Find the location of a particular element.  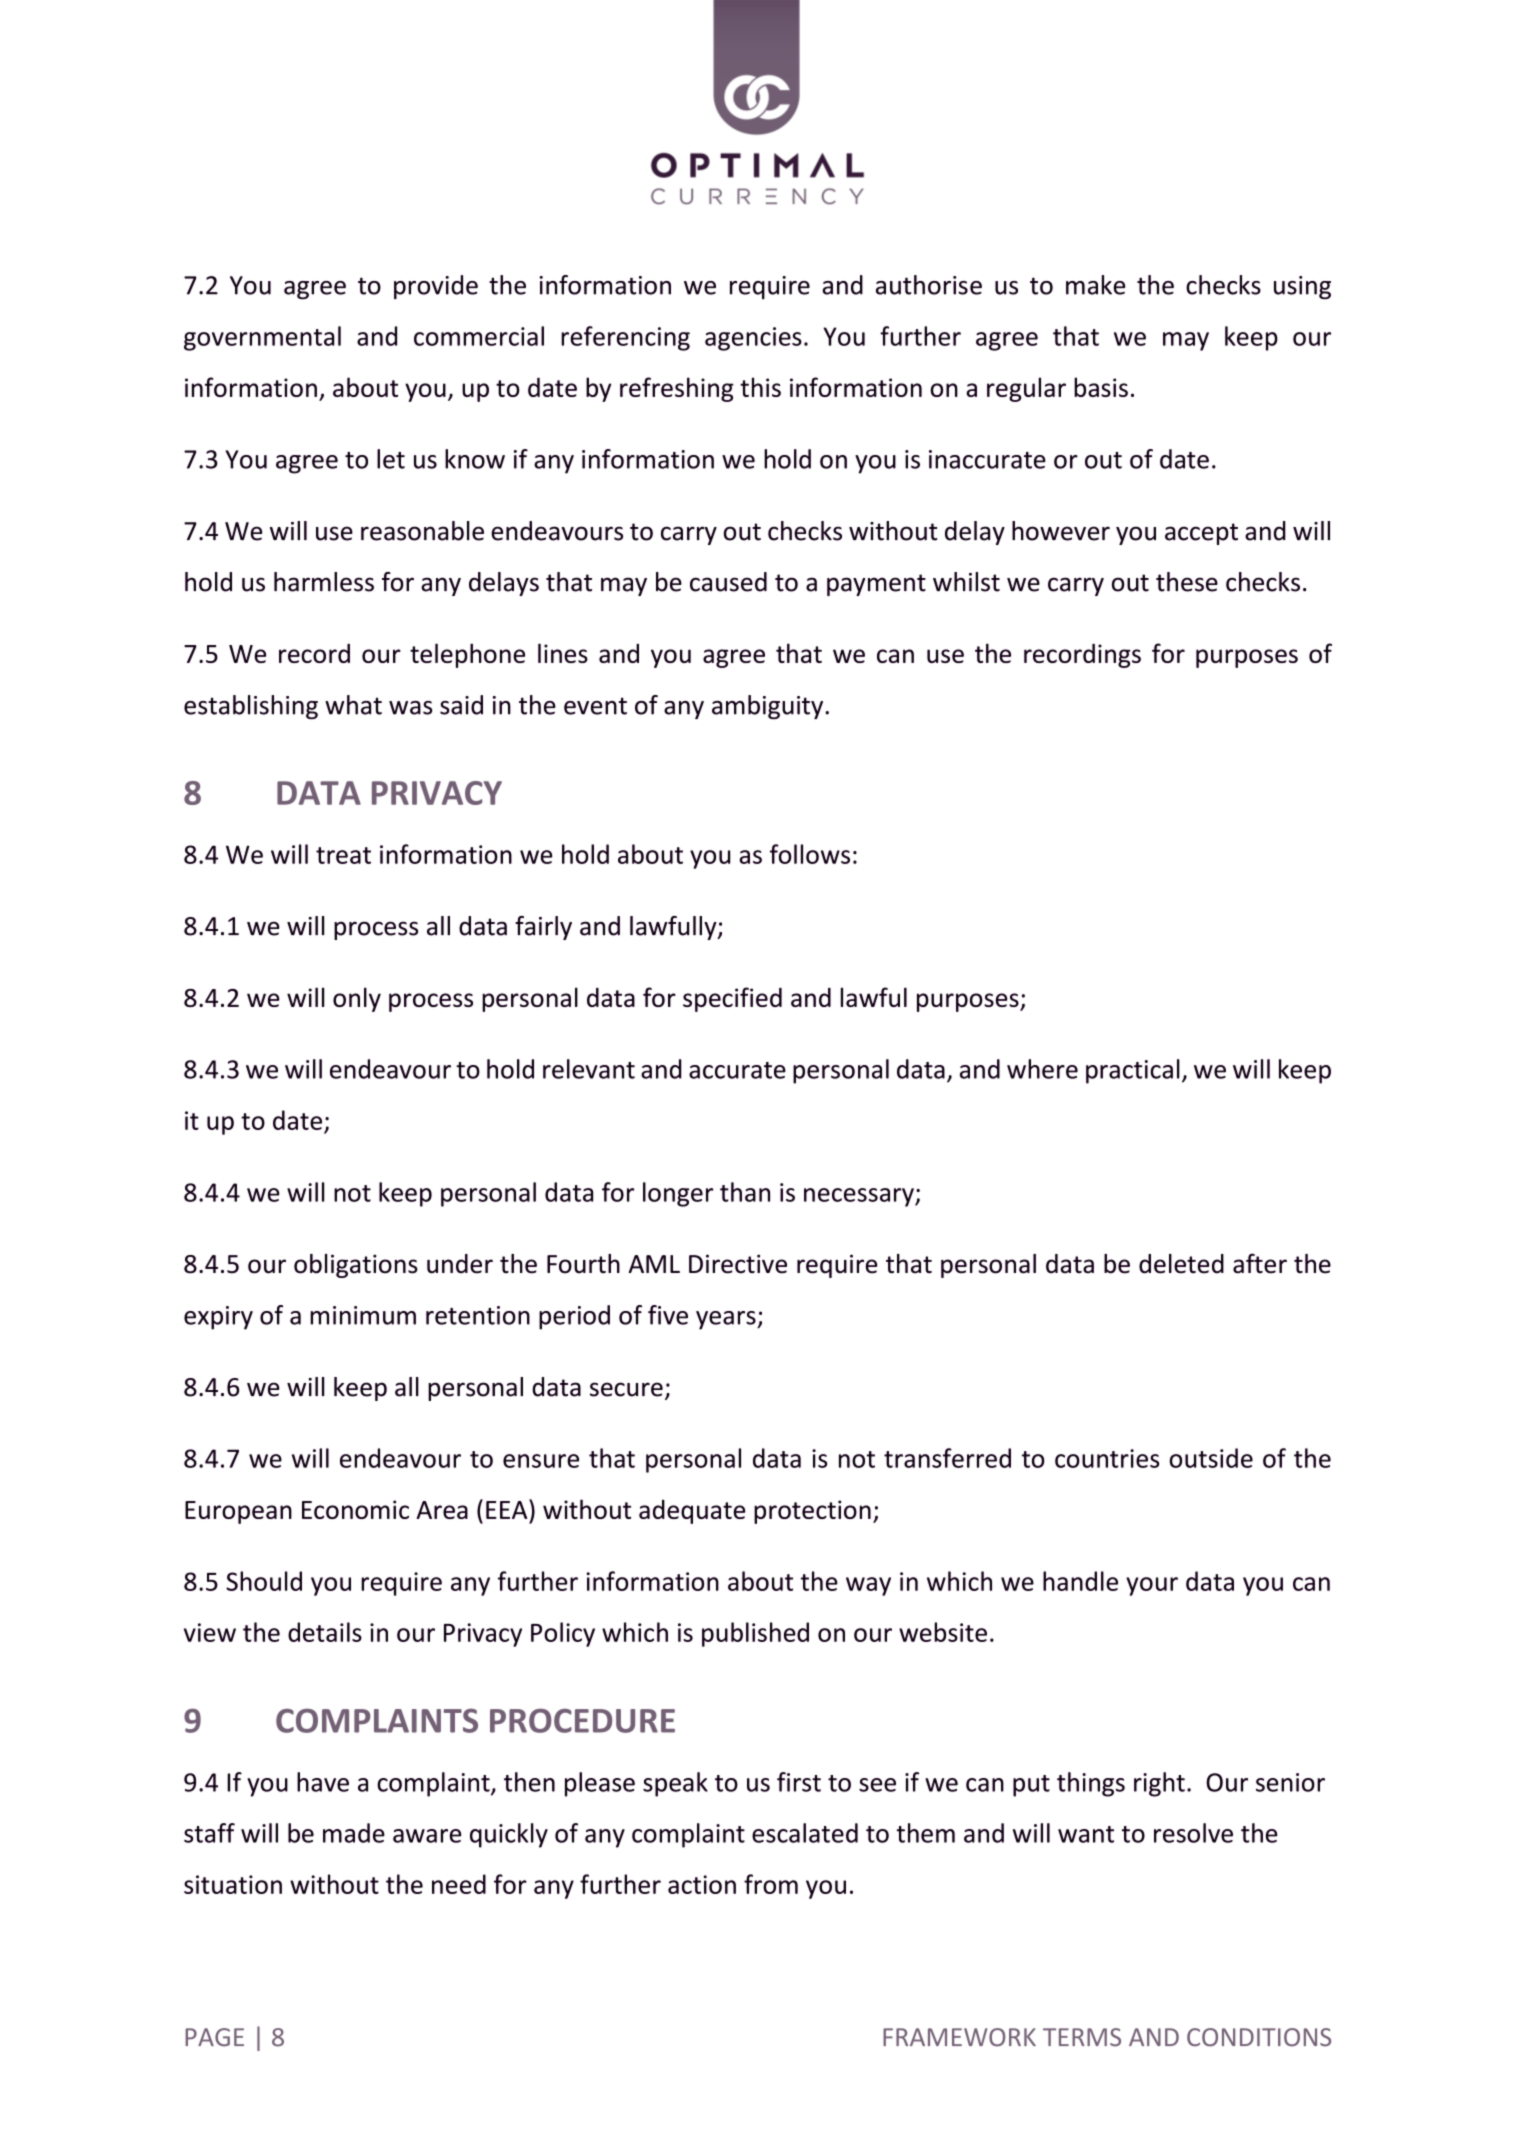

governmental is located at coordinates (262, 338).
